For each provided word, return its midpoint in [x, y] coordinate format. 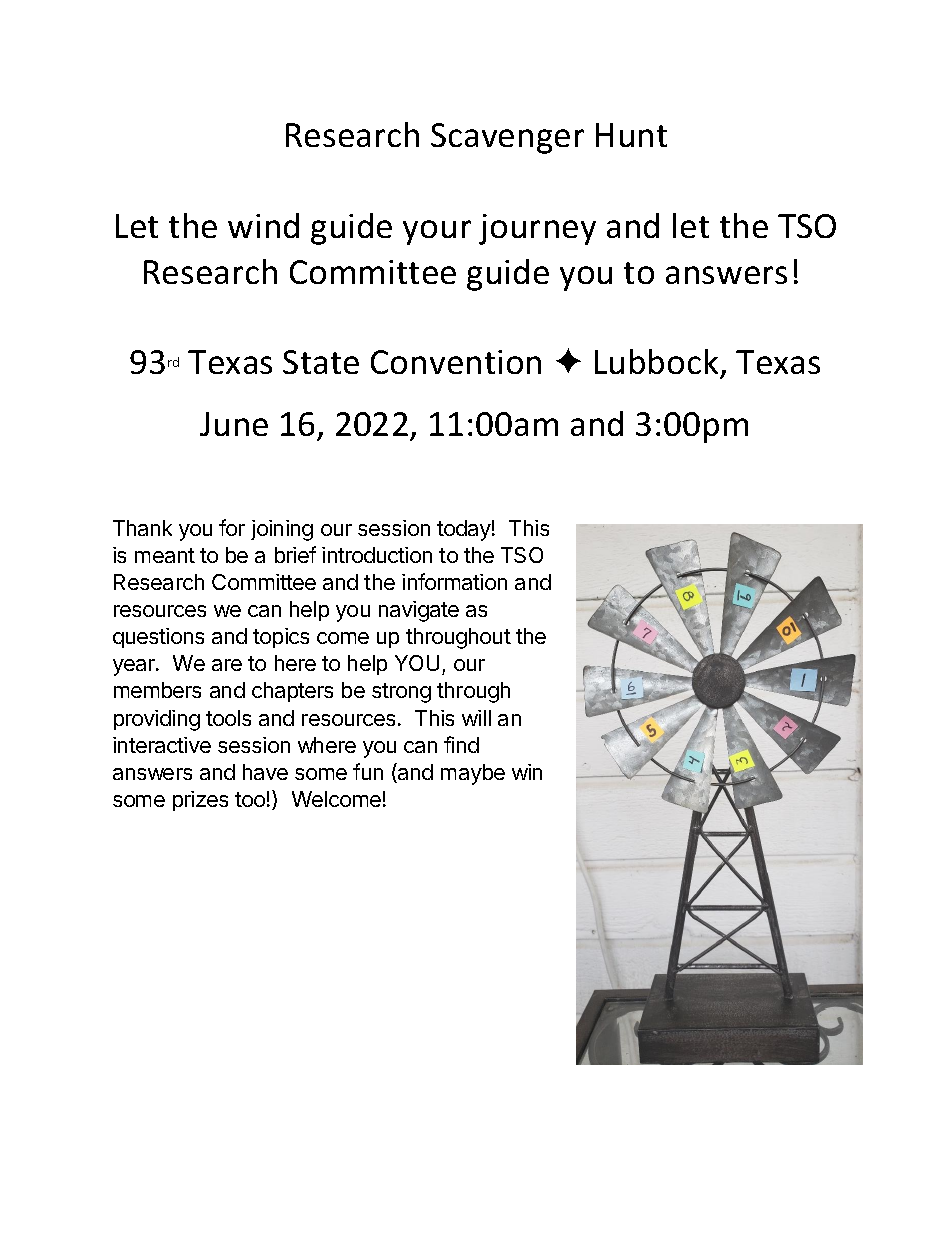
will [476, 718]
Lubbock [658, 363]
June [234, 424]
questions [158, 638]
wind [263, 225]
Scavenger [507, 138]
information [454, 581]
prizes [200, 801]
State [321, 362]
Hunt [631, 135]
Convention [456, 362]
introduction [377, 555]
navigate [419, 611]
